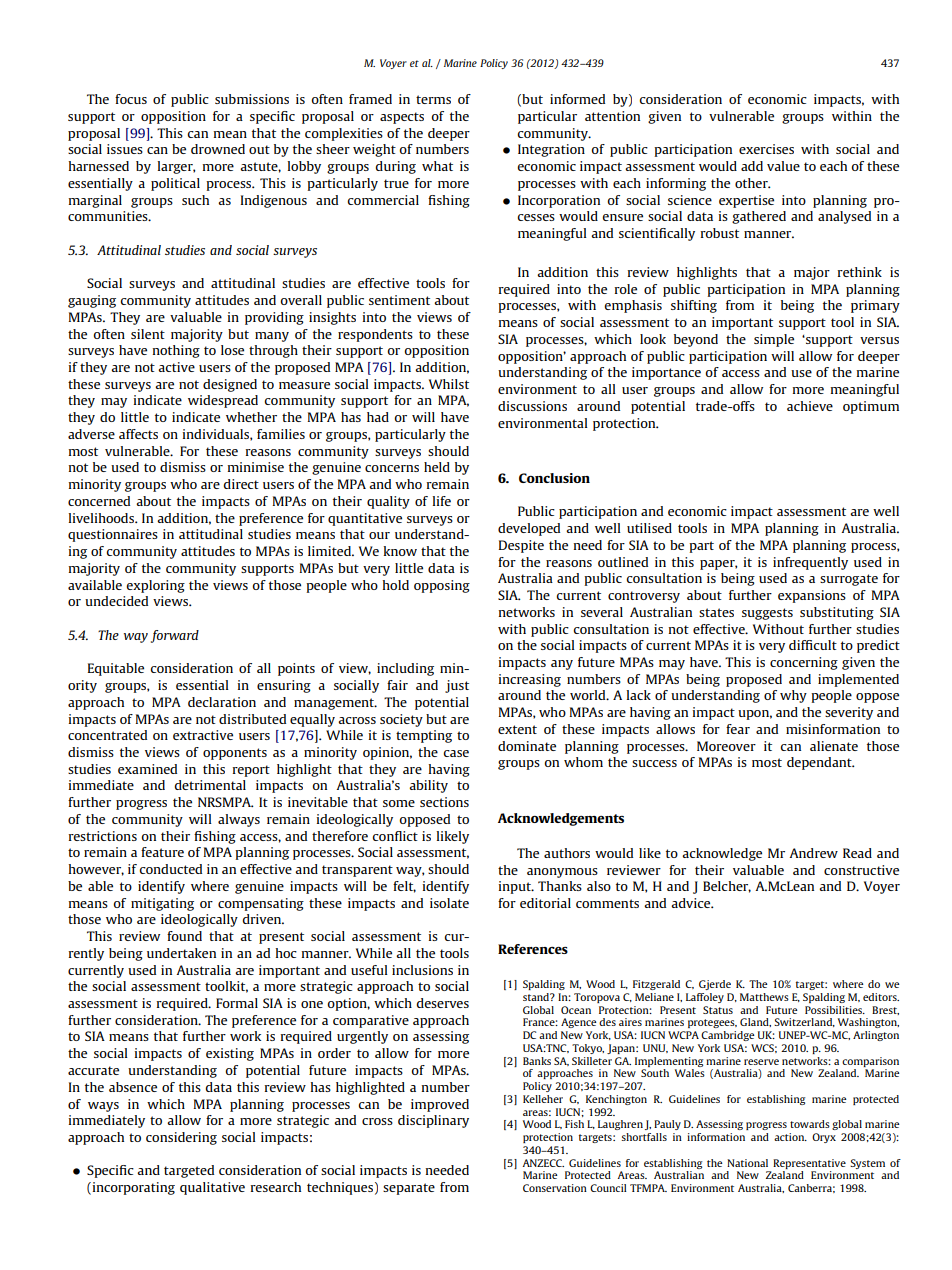 This screenshot has height=1270, width=952. I want to click on increasing, so click(530, 680).
